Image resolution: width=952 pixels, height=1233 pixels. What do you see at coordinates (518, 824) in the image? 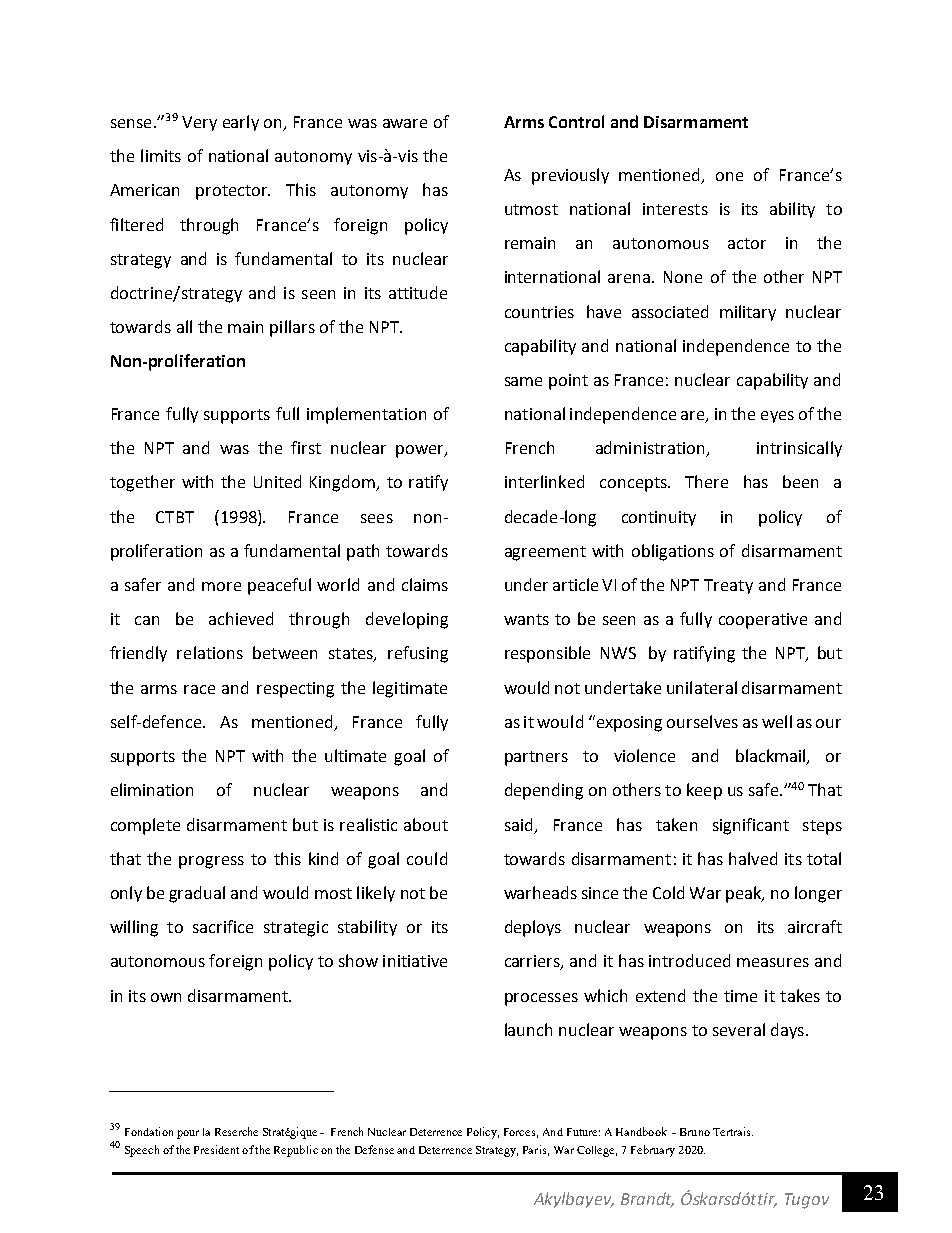
I see `said` at bounding box center [518, 824].
